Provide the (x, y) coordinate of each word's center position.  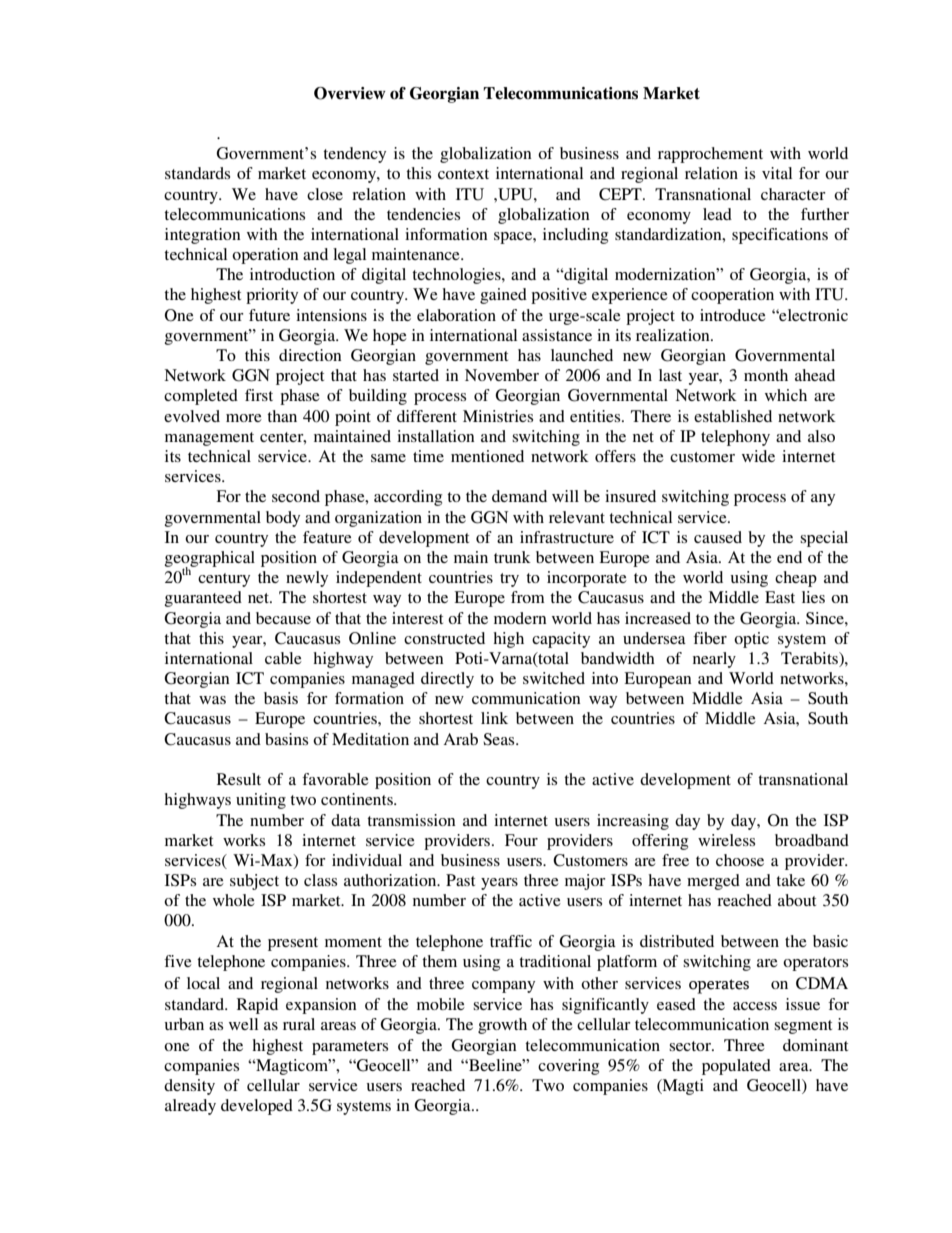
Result (239, 779)
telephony (735, 438)
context (463, 174)
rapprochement (710, 155)
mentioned (487, 456)
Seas (500, 739)
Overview (350, 93)
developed (257, 1107)
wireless (726, 840)
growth (502, 1026)
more (244, 418)
